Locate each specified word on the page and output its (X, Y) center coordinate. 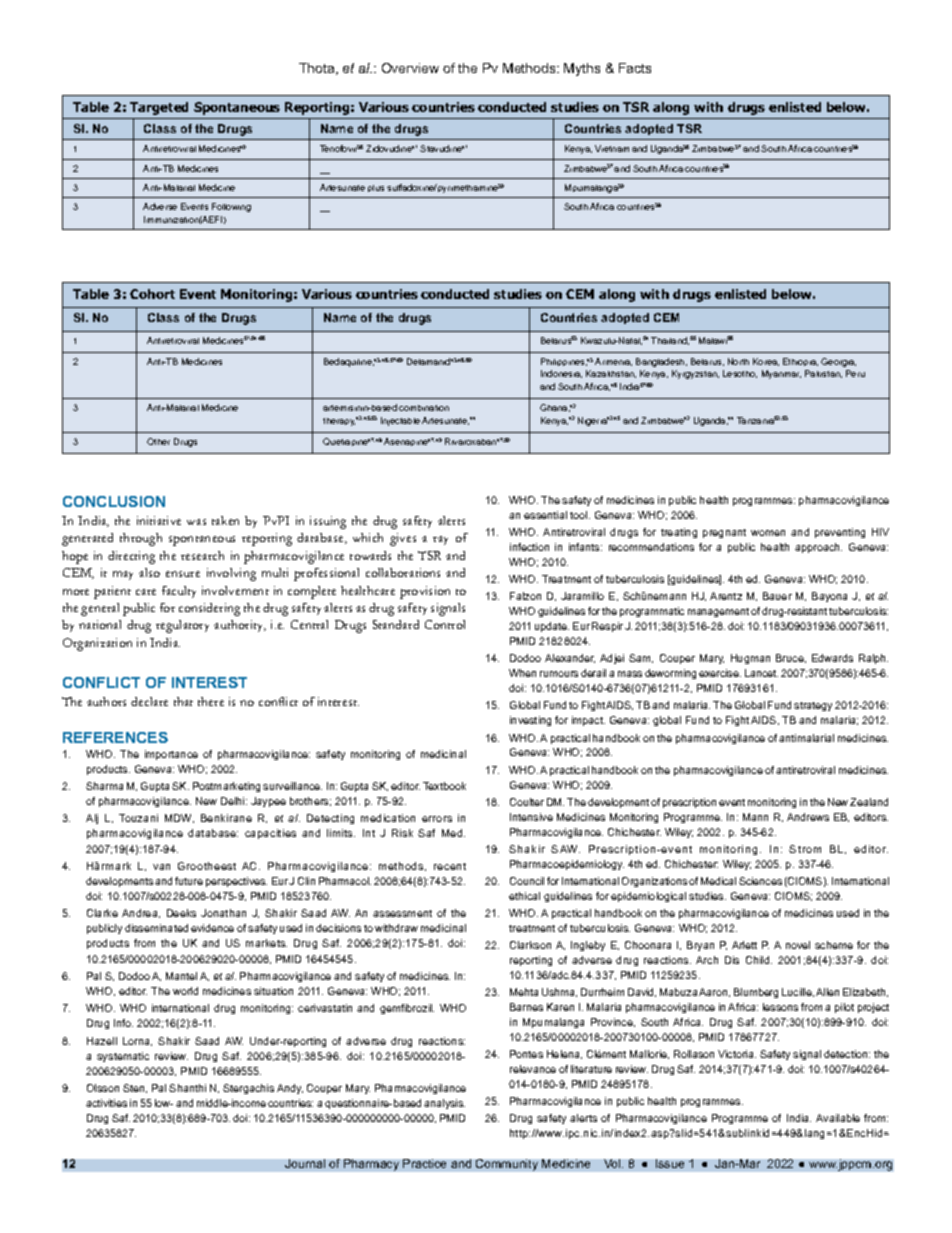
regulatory (182, 626)
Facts (635, 68)
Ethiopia (800, 362)
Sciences (760, 881)
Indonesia (561, 374)
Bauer (777, 596)
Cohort (152, 294)
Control (445, 624)
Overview (410, 68)
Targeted (159, 108)
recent (450, 866)
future (189, 881)
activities (106, 1103)
